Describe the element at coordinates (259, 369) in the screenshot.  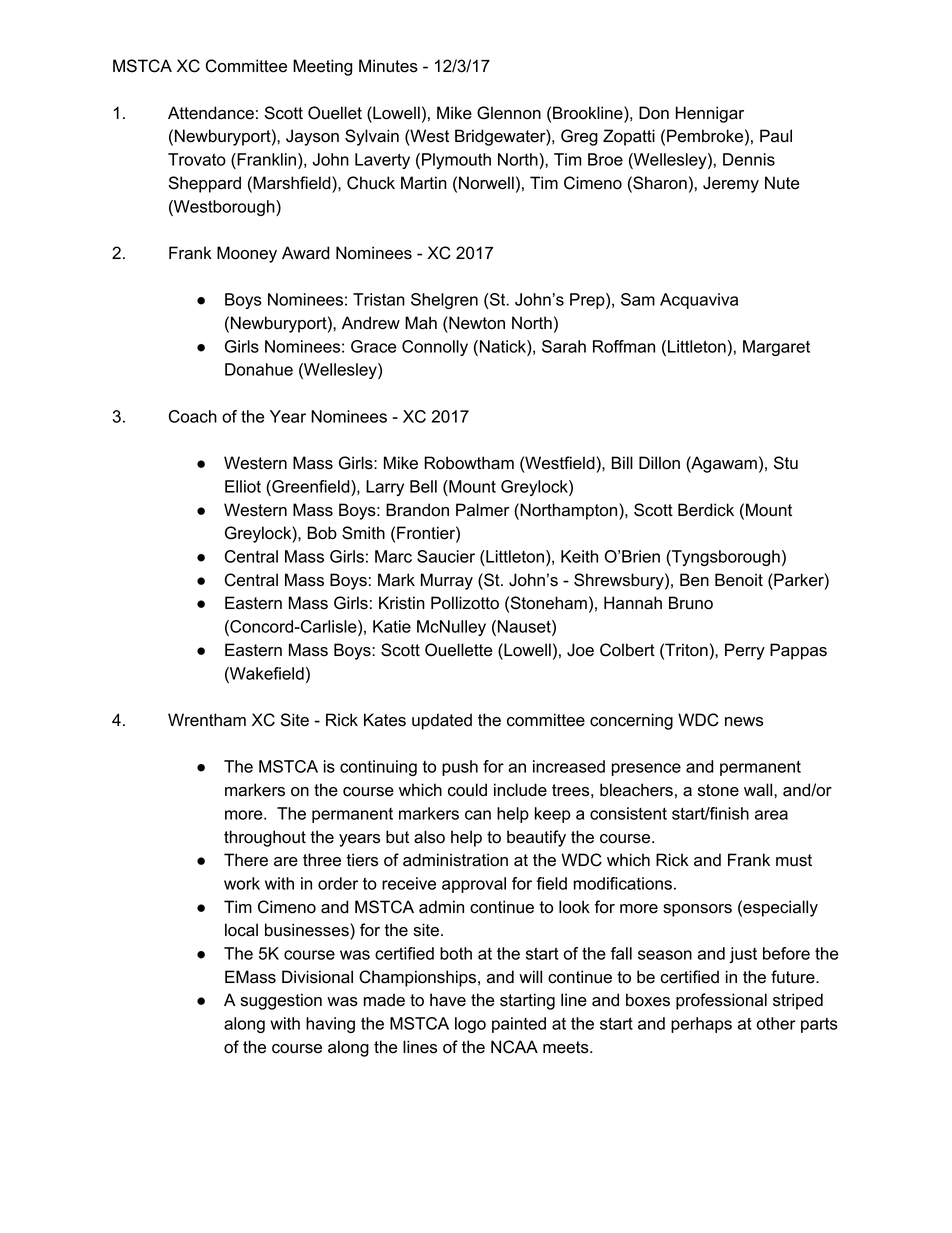
I see `Donahue` at that location.
